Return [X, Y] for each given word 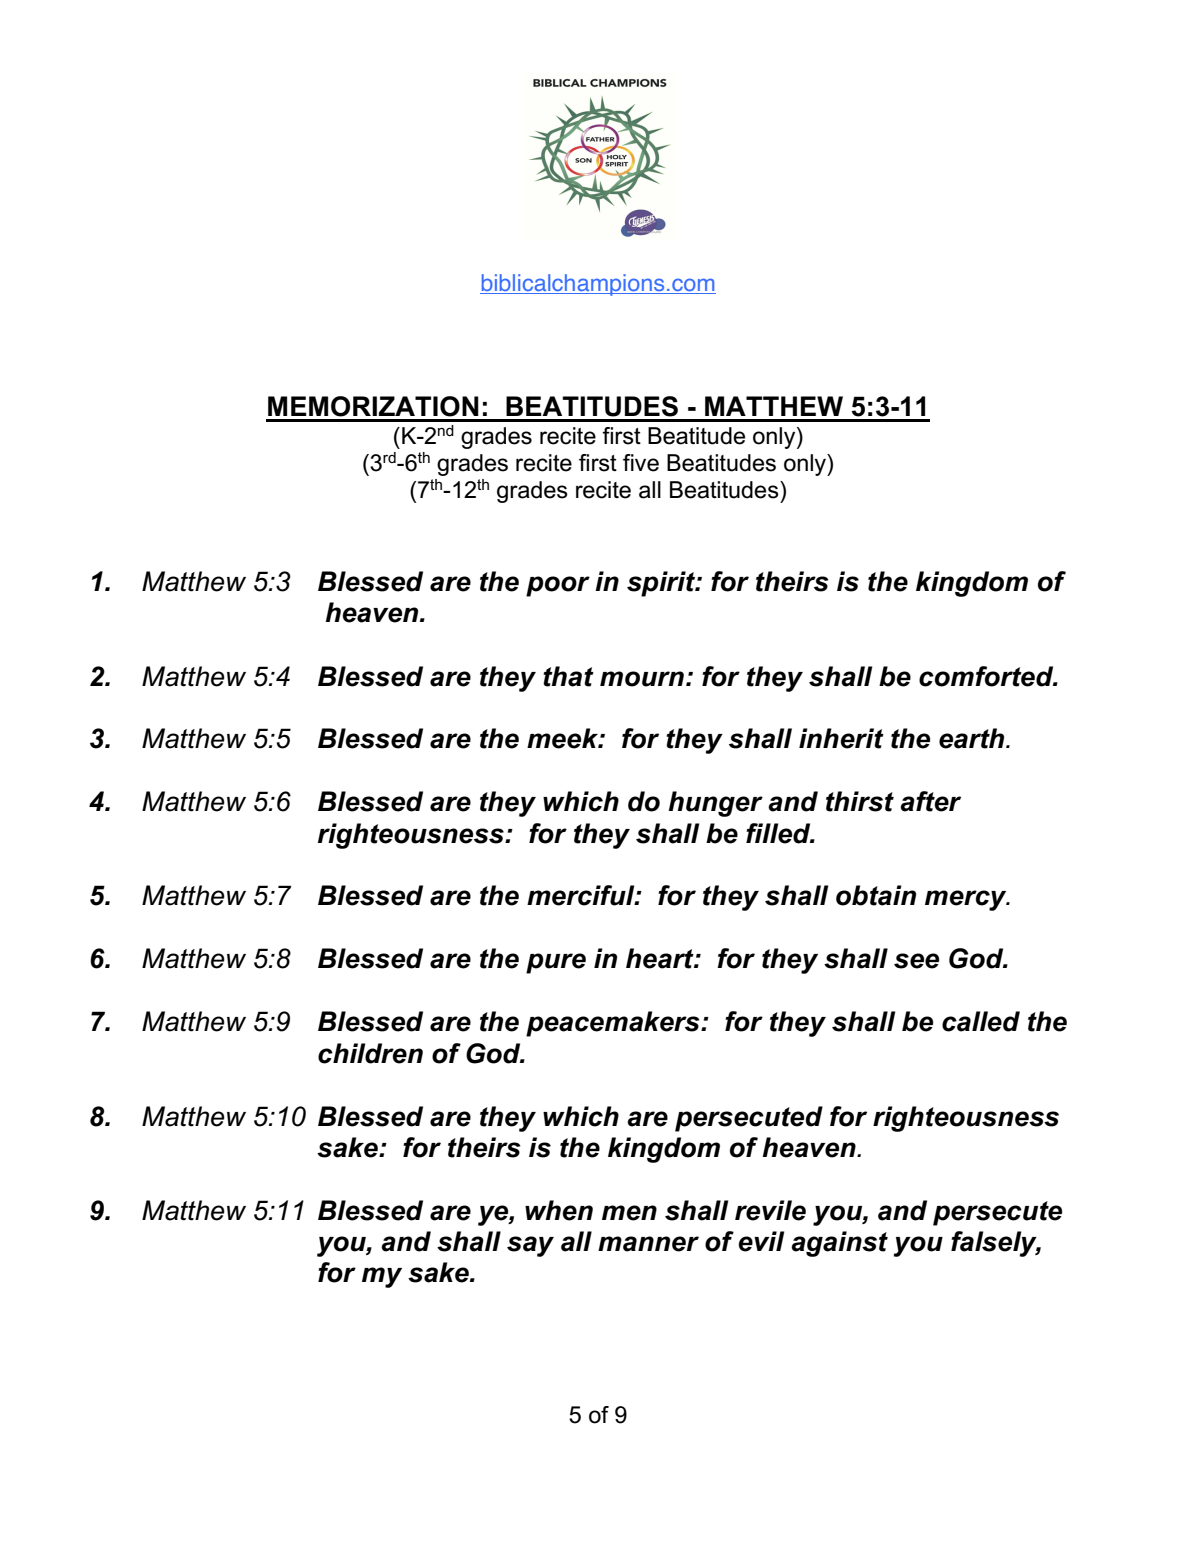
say [530, 1246]
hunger [715, 804]
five [641, 463]
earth [973, 738]
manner [648, 1244]
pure [556, 963]
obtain [876, 895]
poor [558, 586]
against [839, 1244]
